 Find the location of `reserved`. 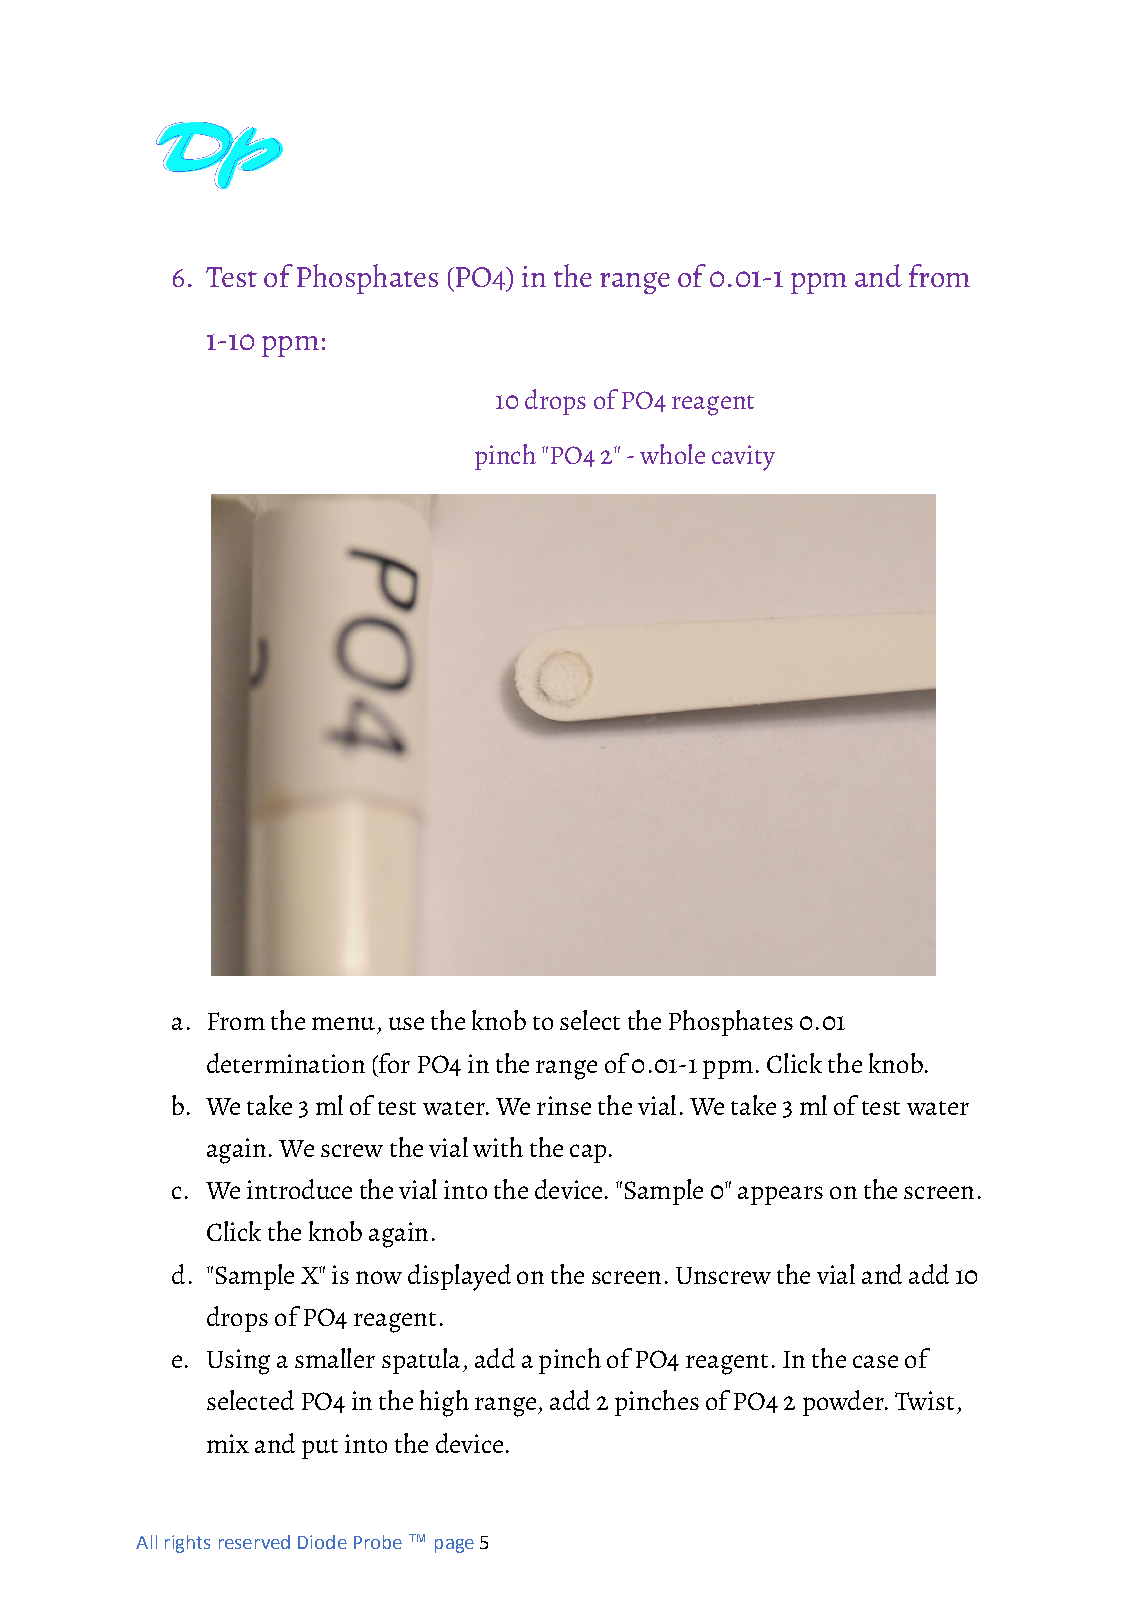

reserved is located at coordinates (254, 1542).
